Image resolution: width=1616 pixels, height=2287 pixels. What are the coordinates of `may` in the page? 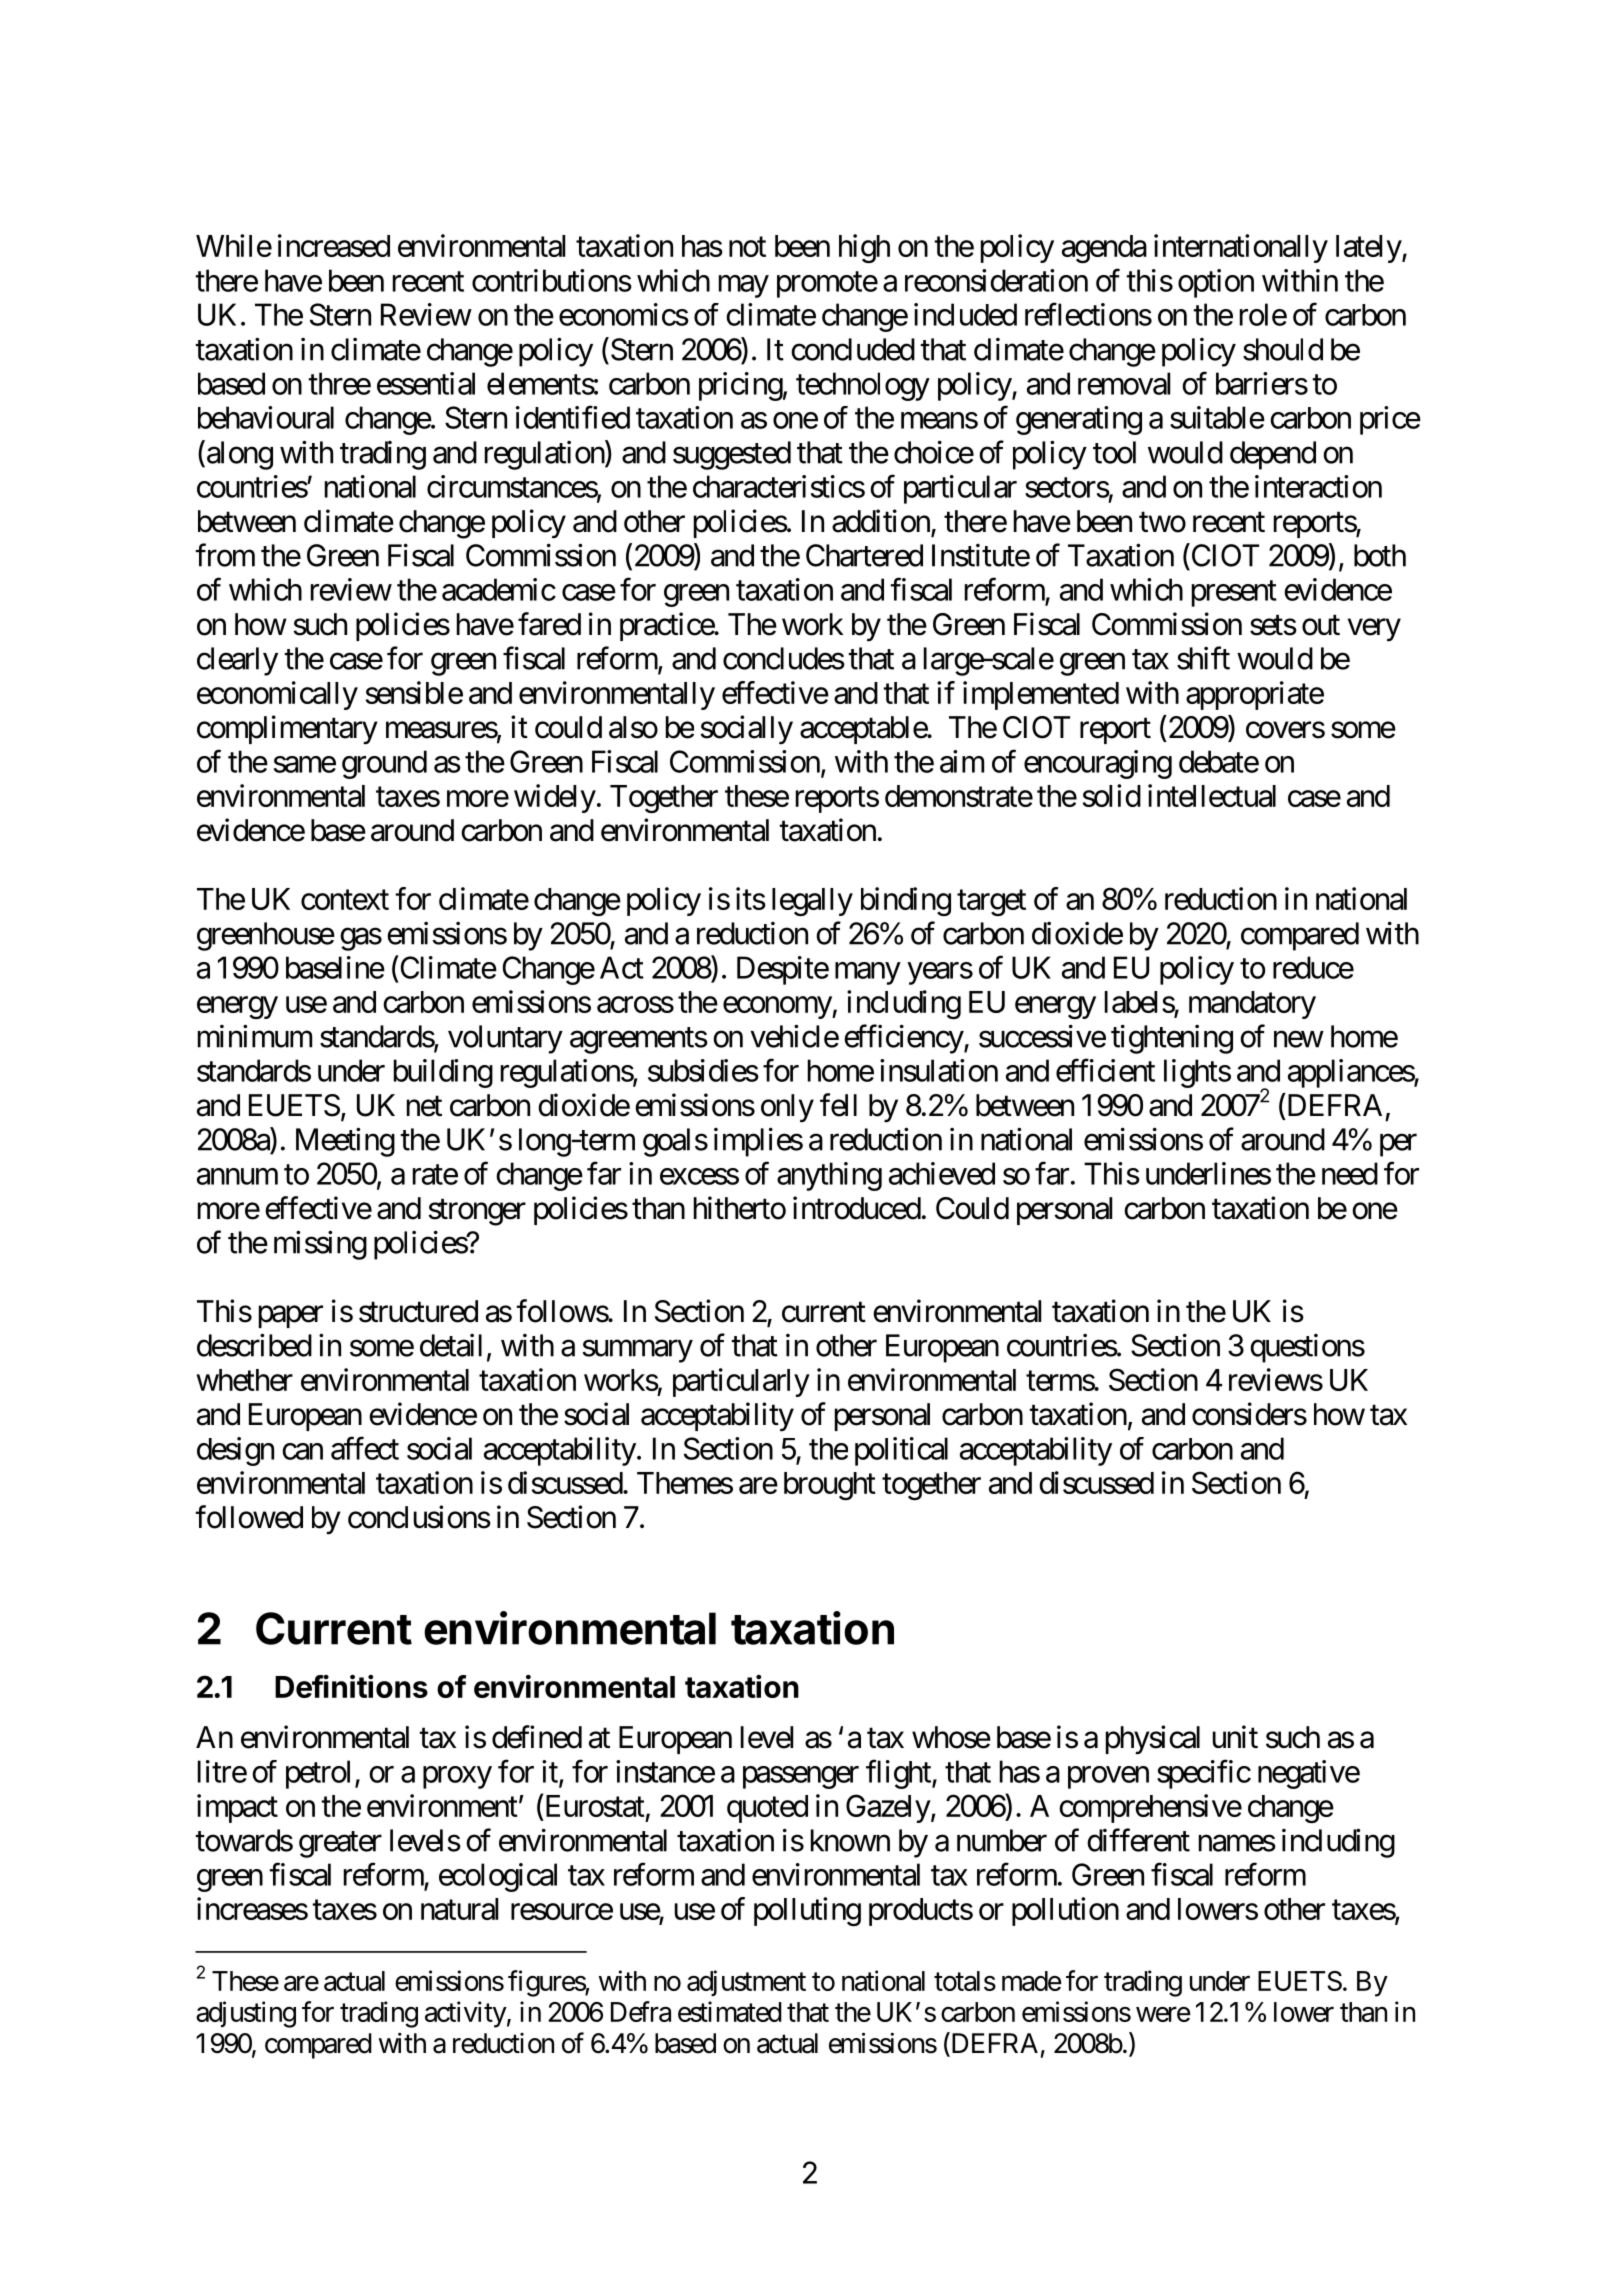 It's located at (744, 286).
